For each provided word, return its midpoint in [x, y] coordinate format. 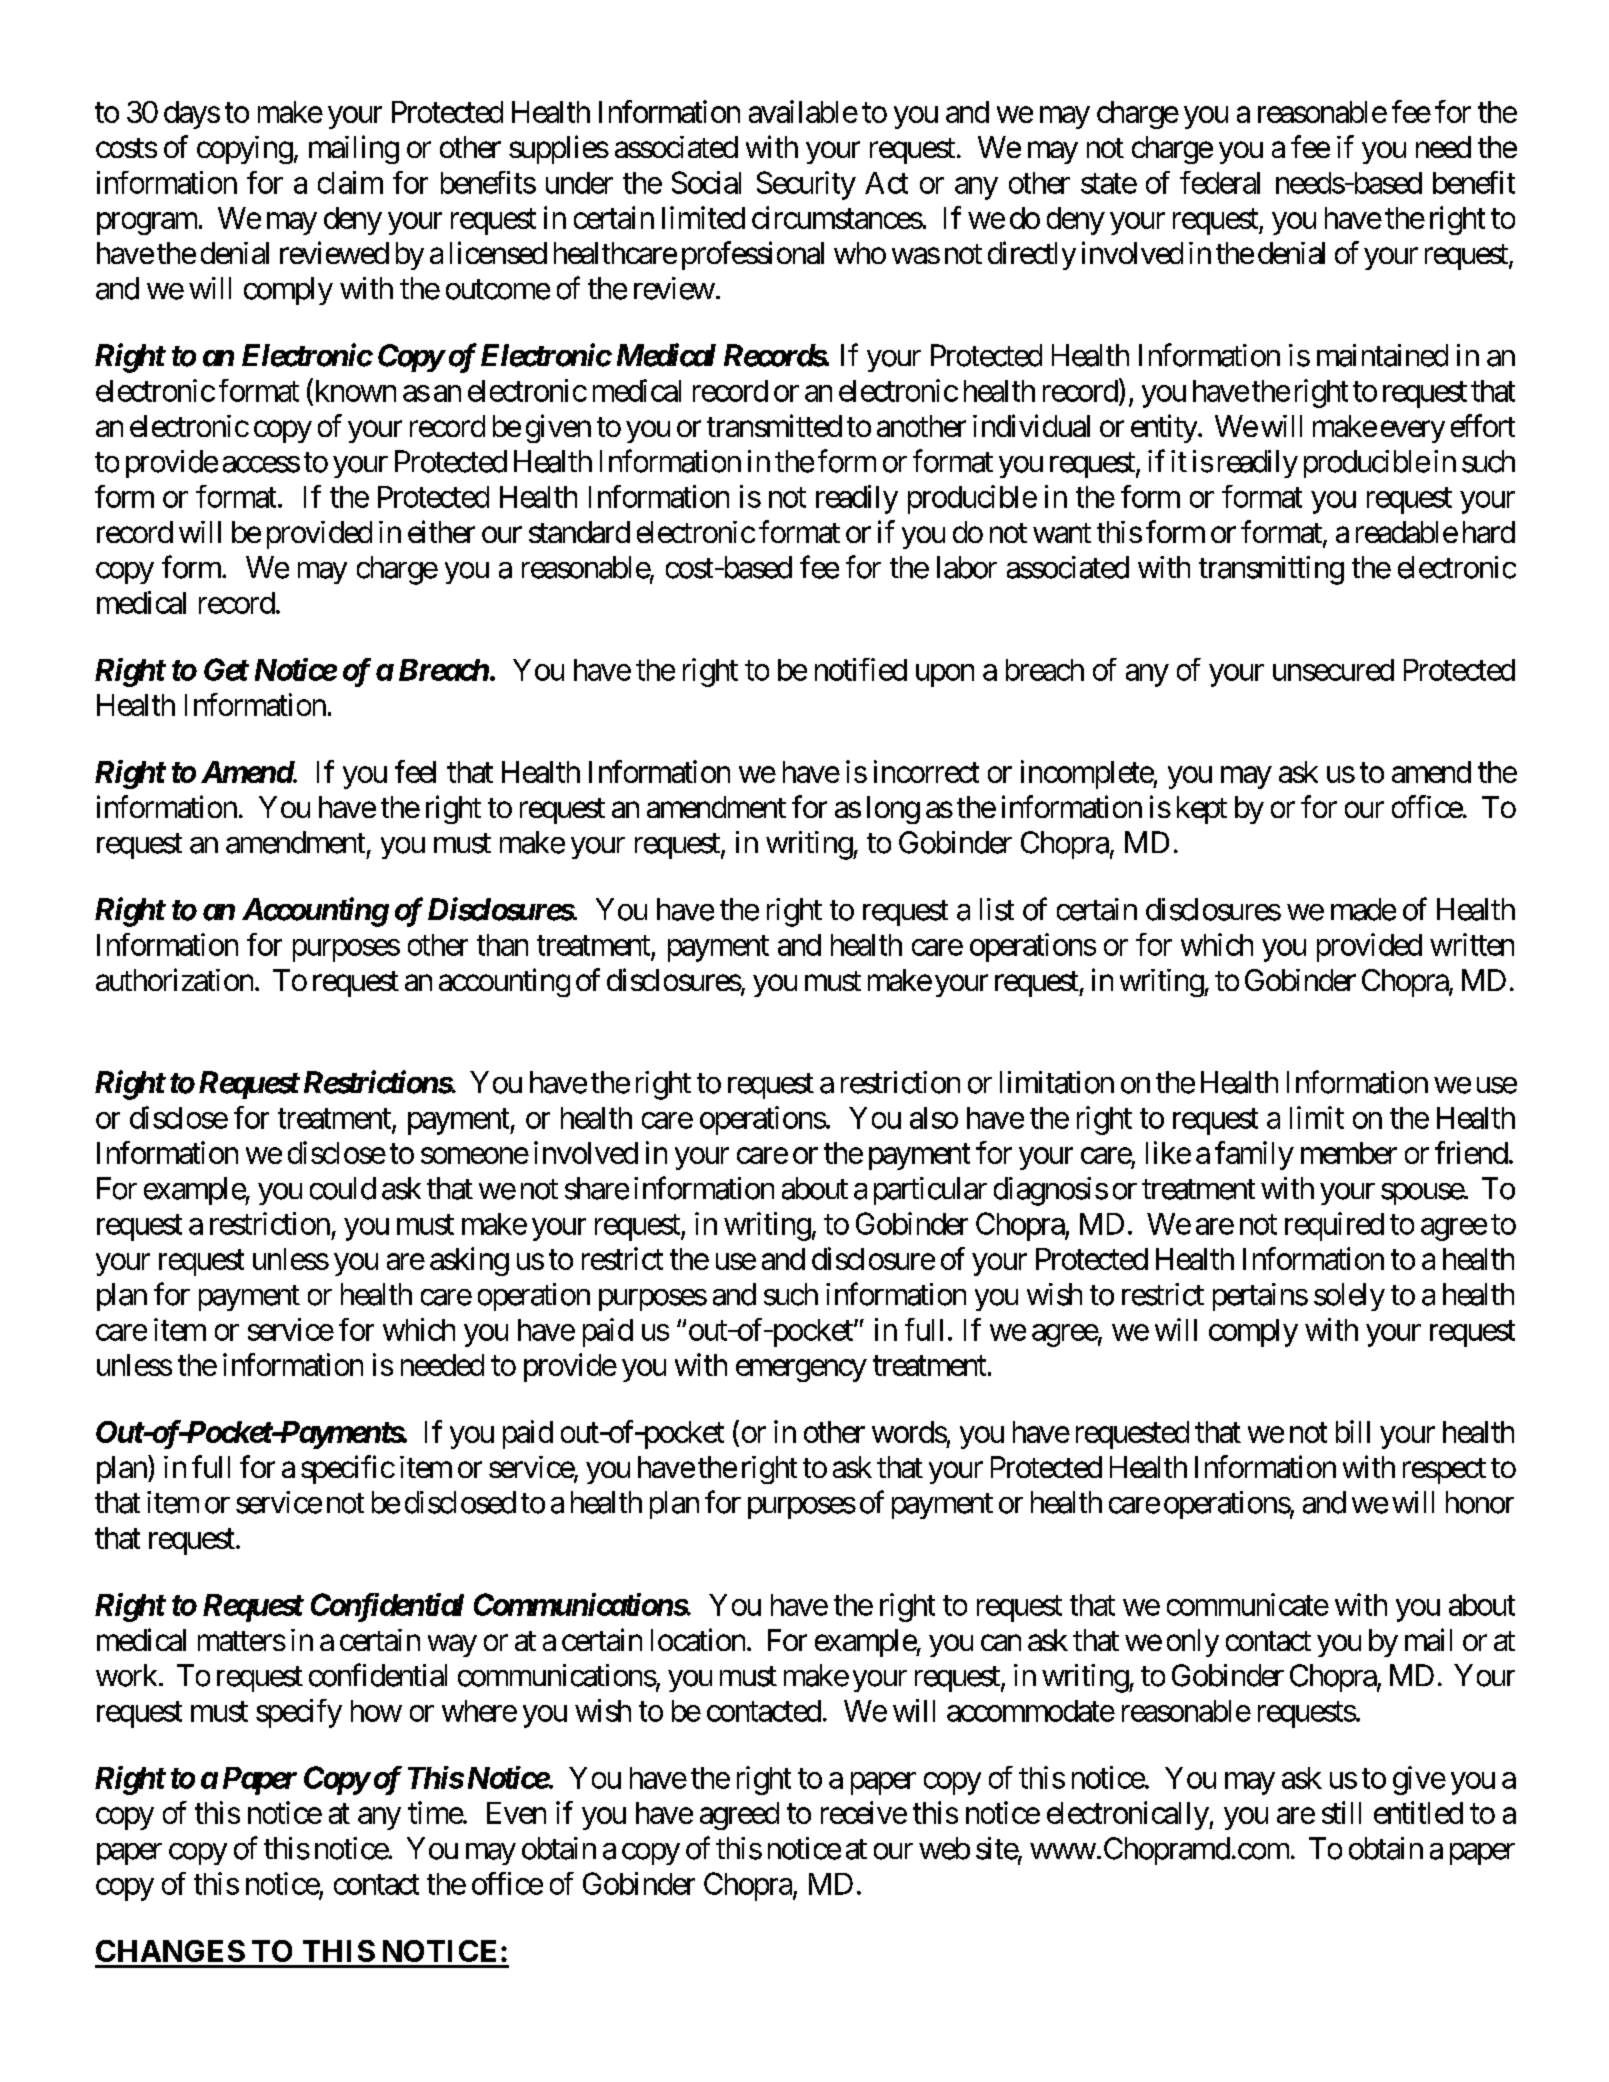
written [1472, 944]
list [997, 909]
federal [1220, 182]
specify [299, 1713]
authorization [174, 979]
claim [350, 182]
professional [753, 255]
